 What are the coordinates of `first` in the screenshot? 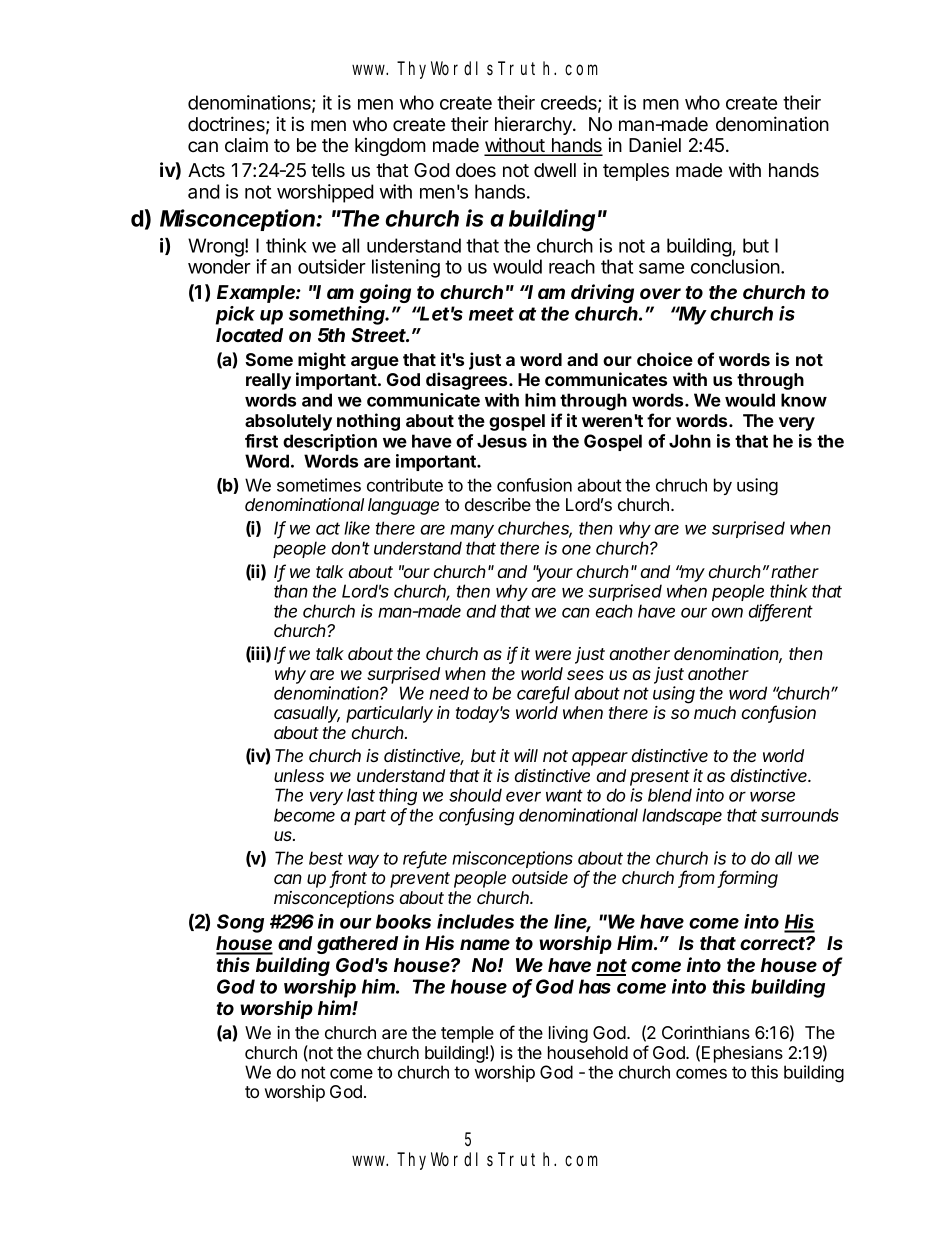 It's located at (261, 441).
